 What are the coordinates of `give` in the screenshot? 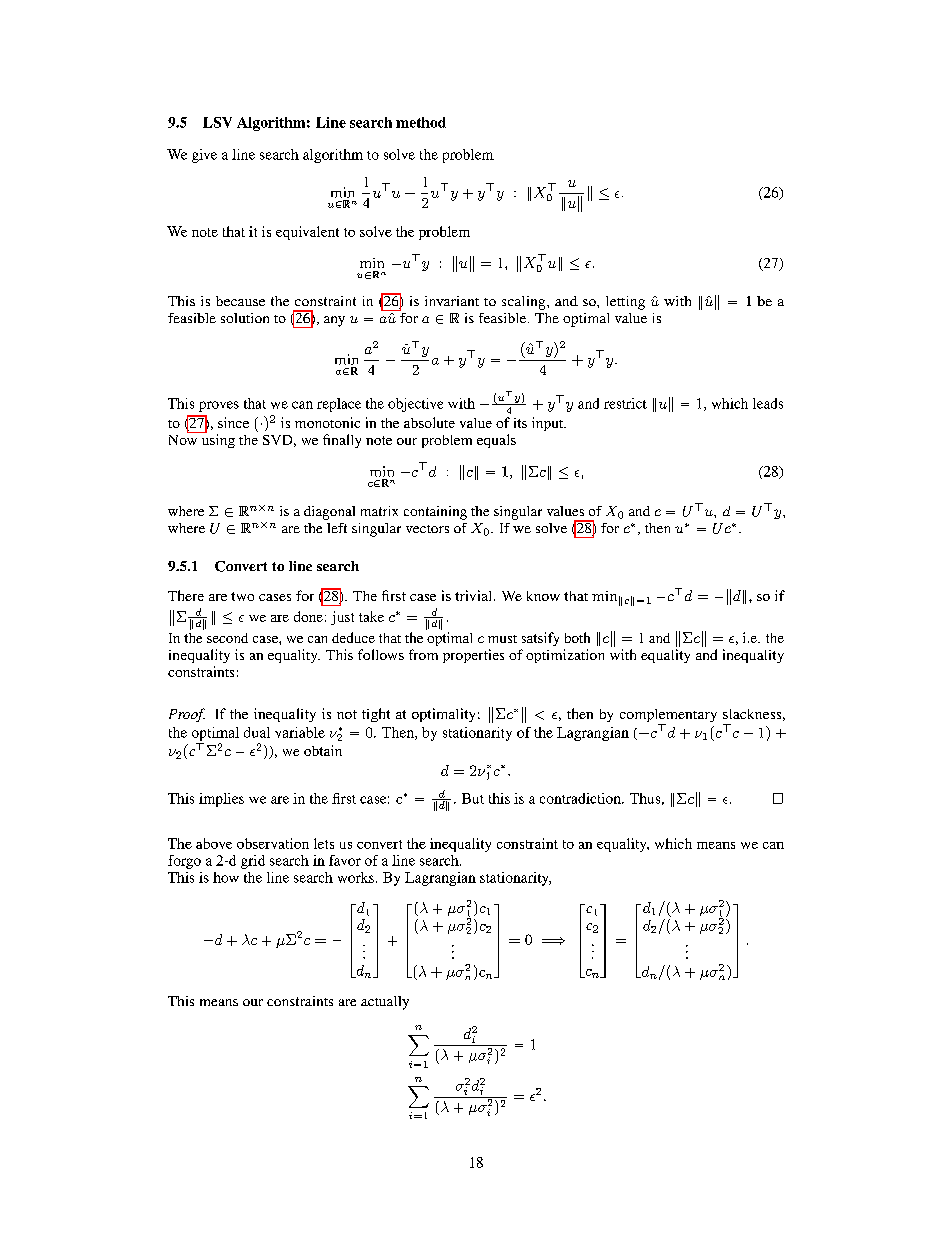 It's located at (204, 156).
